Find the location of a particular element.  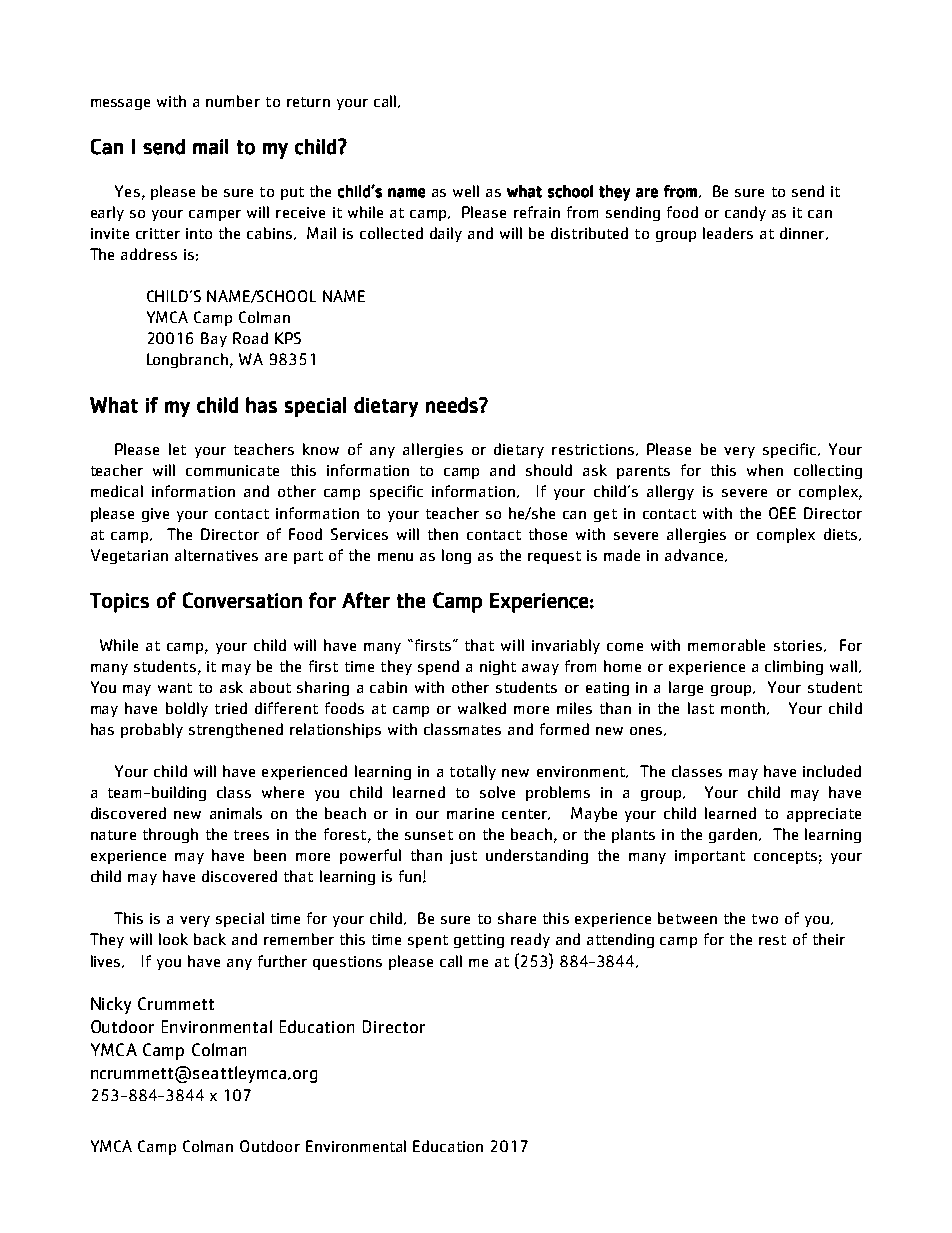

animals is located at coordinates (236, 813).
